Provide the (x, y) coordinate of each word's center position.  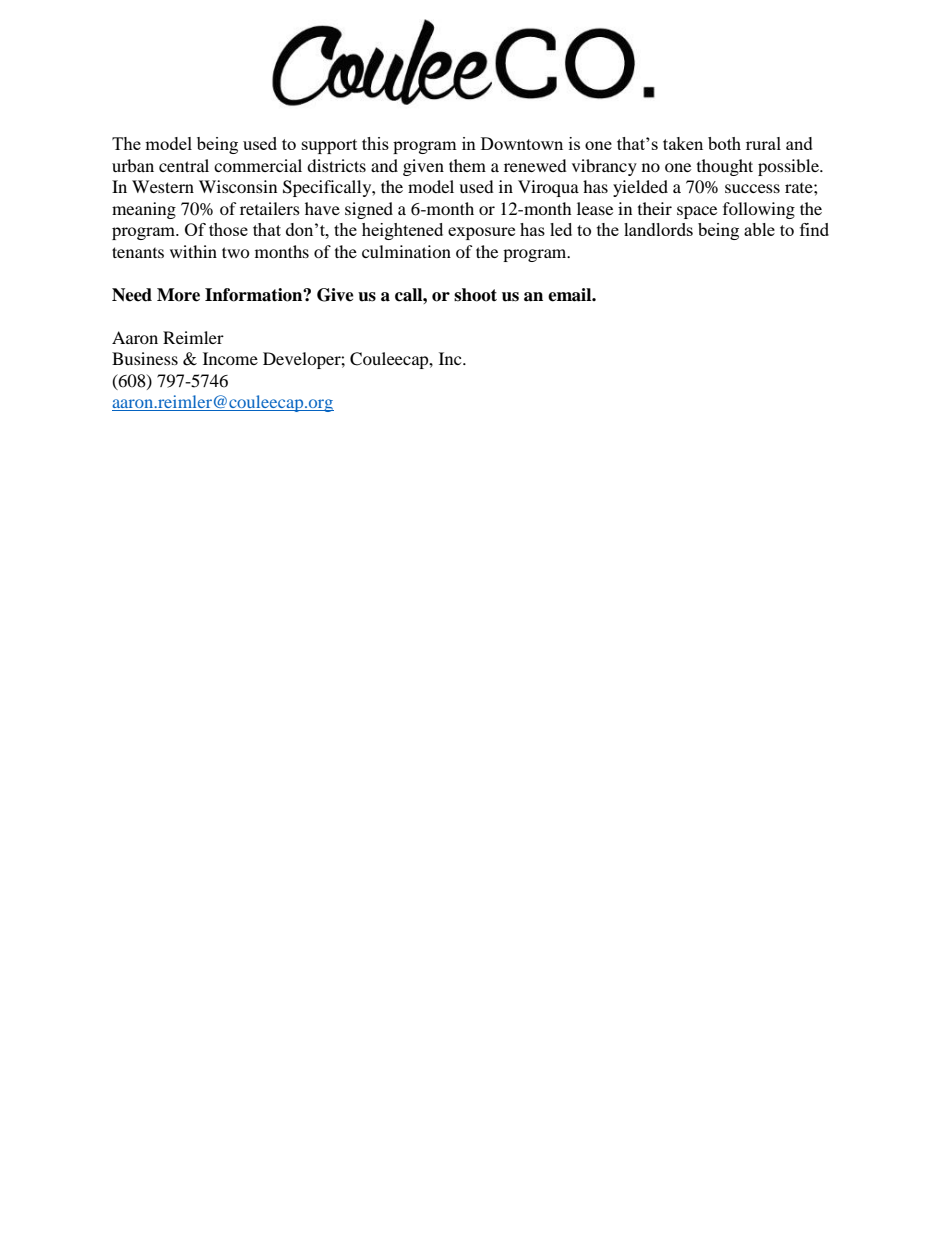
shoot (475, 295)
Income (230, 358)
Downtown (522, 143)
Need (132, 295)
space (697, 212)
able (759, 229)
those (228, 229)
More (178, 295)
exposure (481, 233)
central (184, 165)
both (724, 143)
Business (145, 358)
